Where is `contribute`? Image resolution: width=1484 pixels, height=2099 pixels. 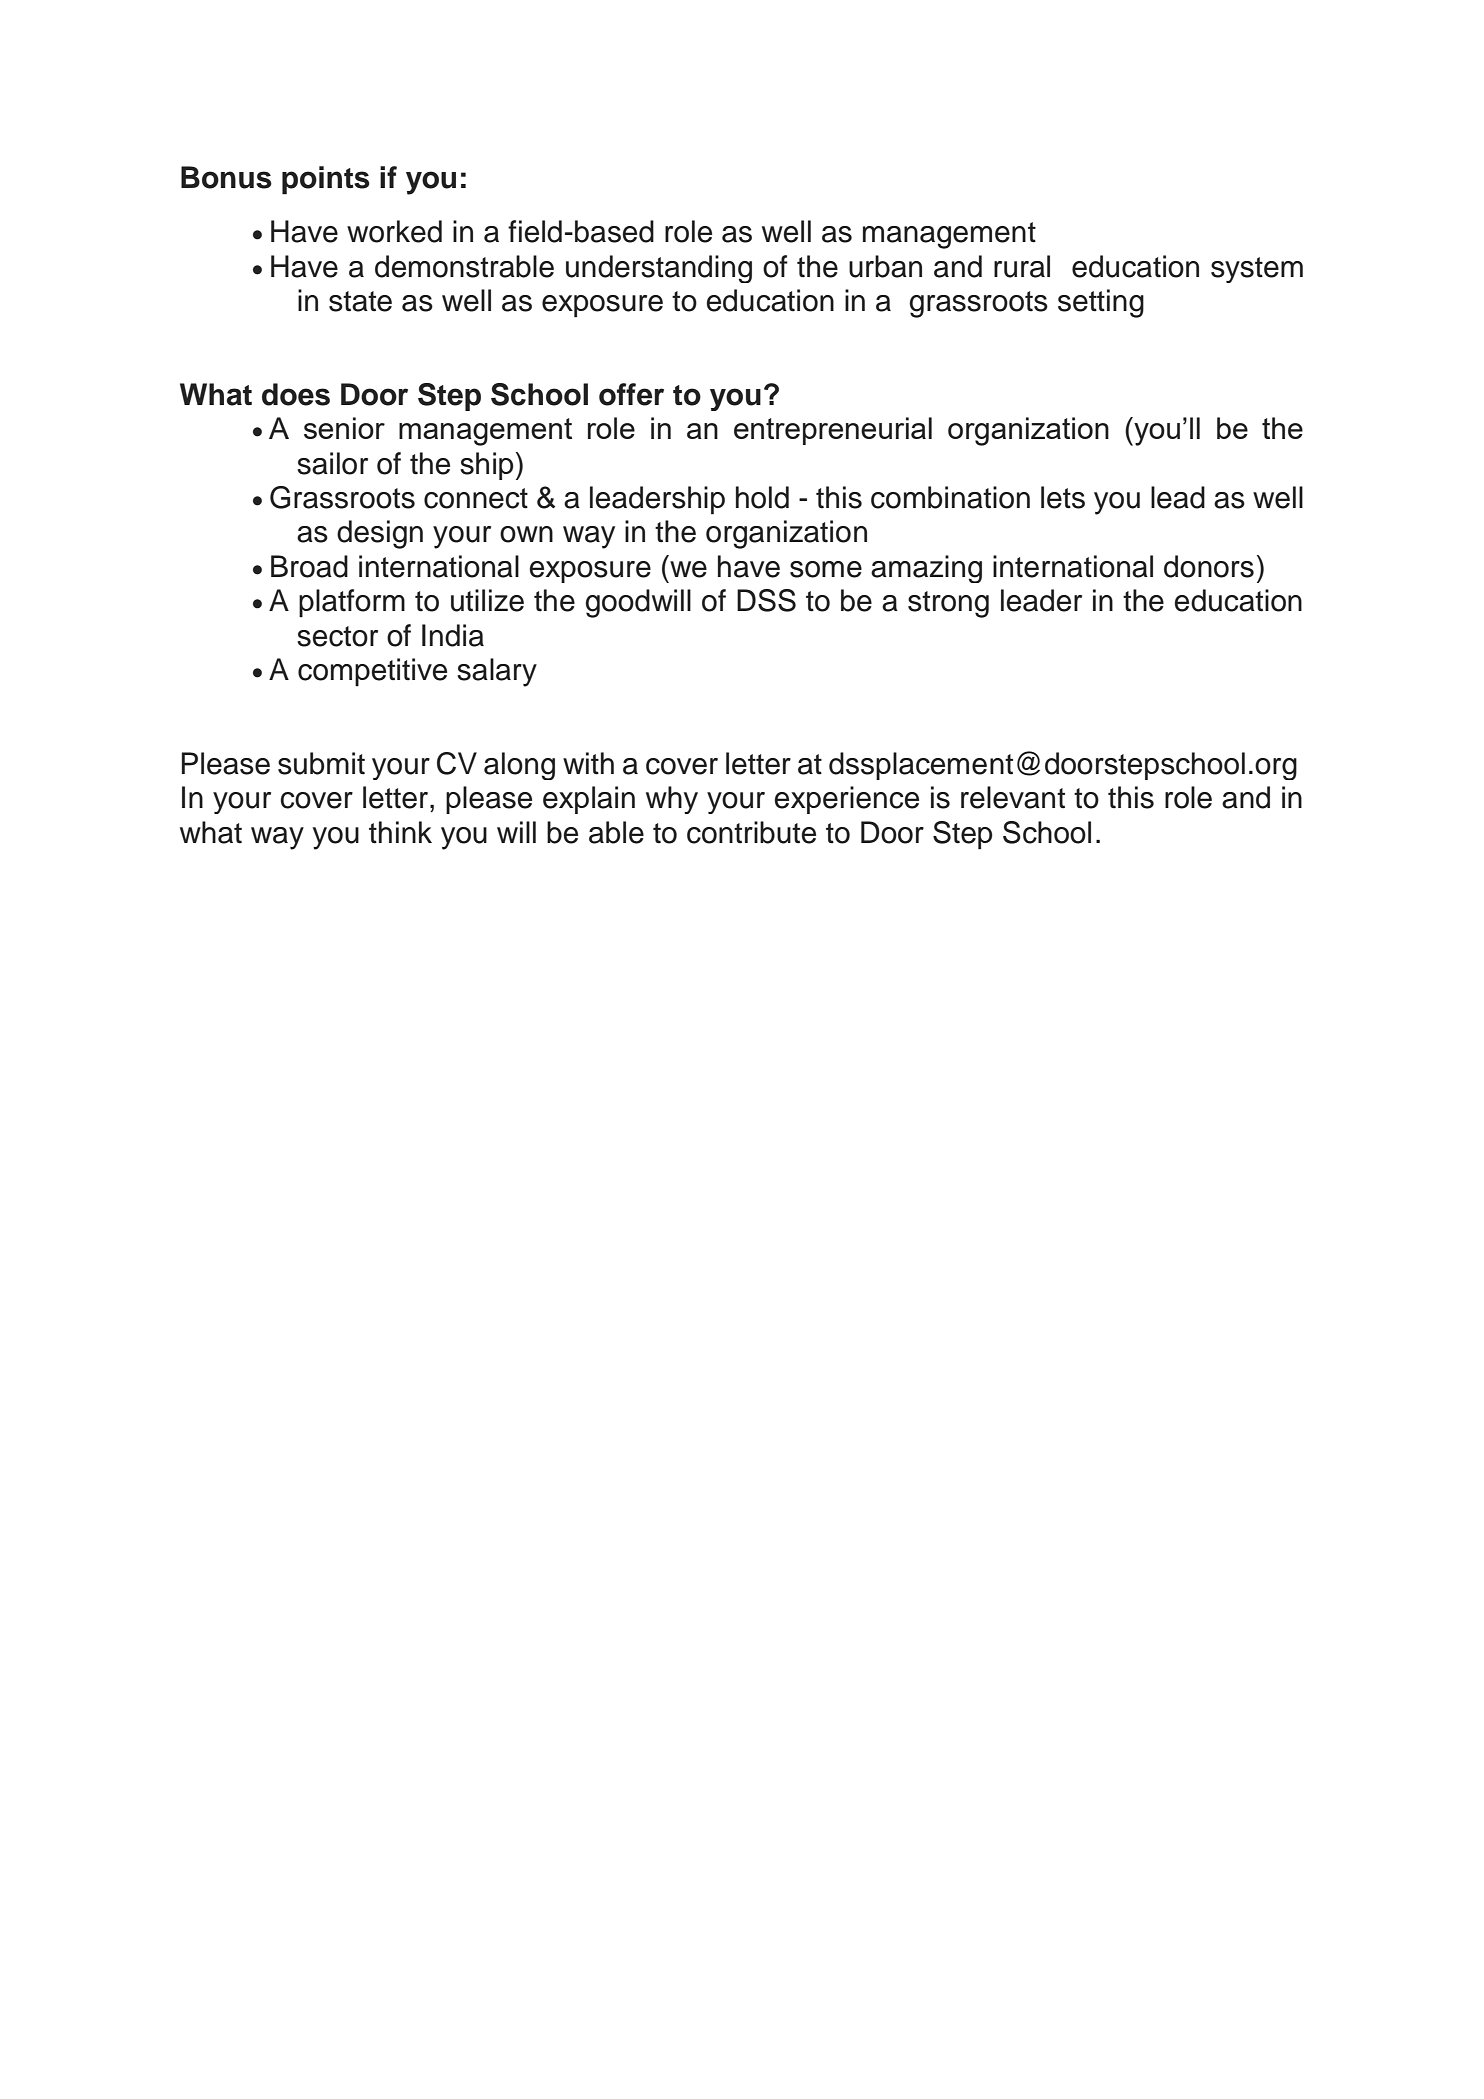
contribute is located at coordinates (751, 832).
